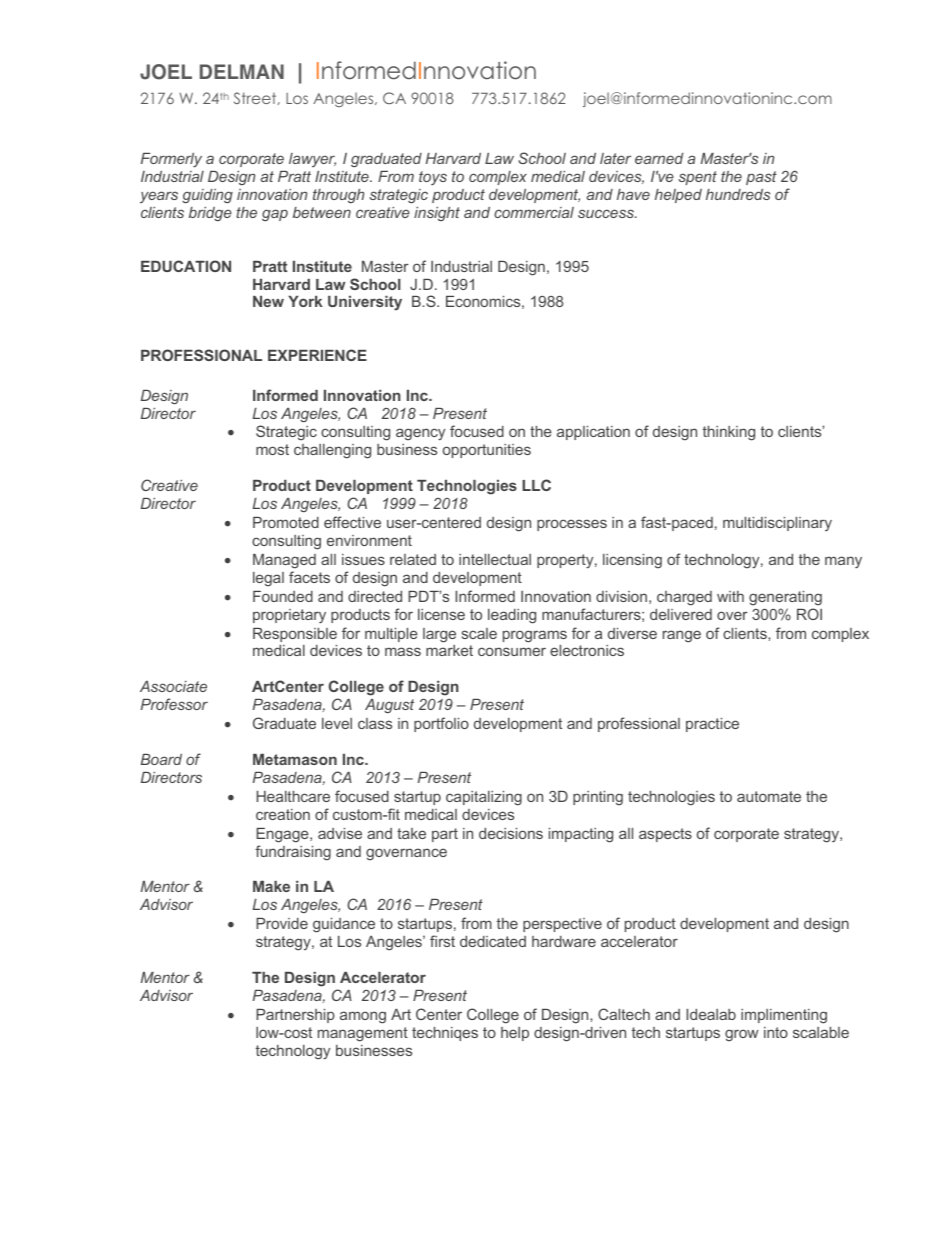 The width and height of the screenshot is (952, 1233). Describe the element at coordinates (493, 941) in the screenshot. I see `dedicated` at that location.
